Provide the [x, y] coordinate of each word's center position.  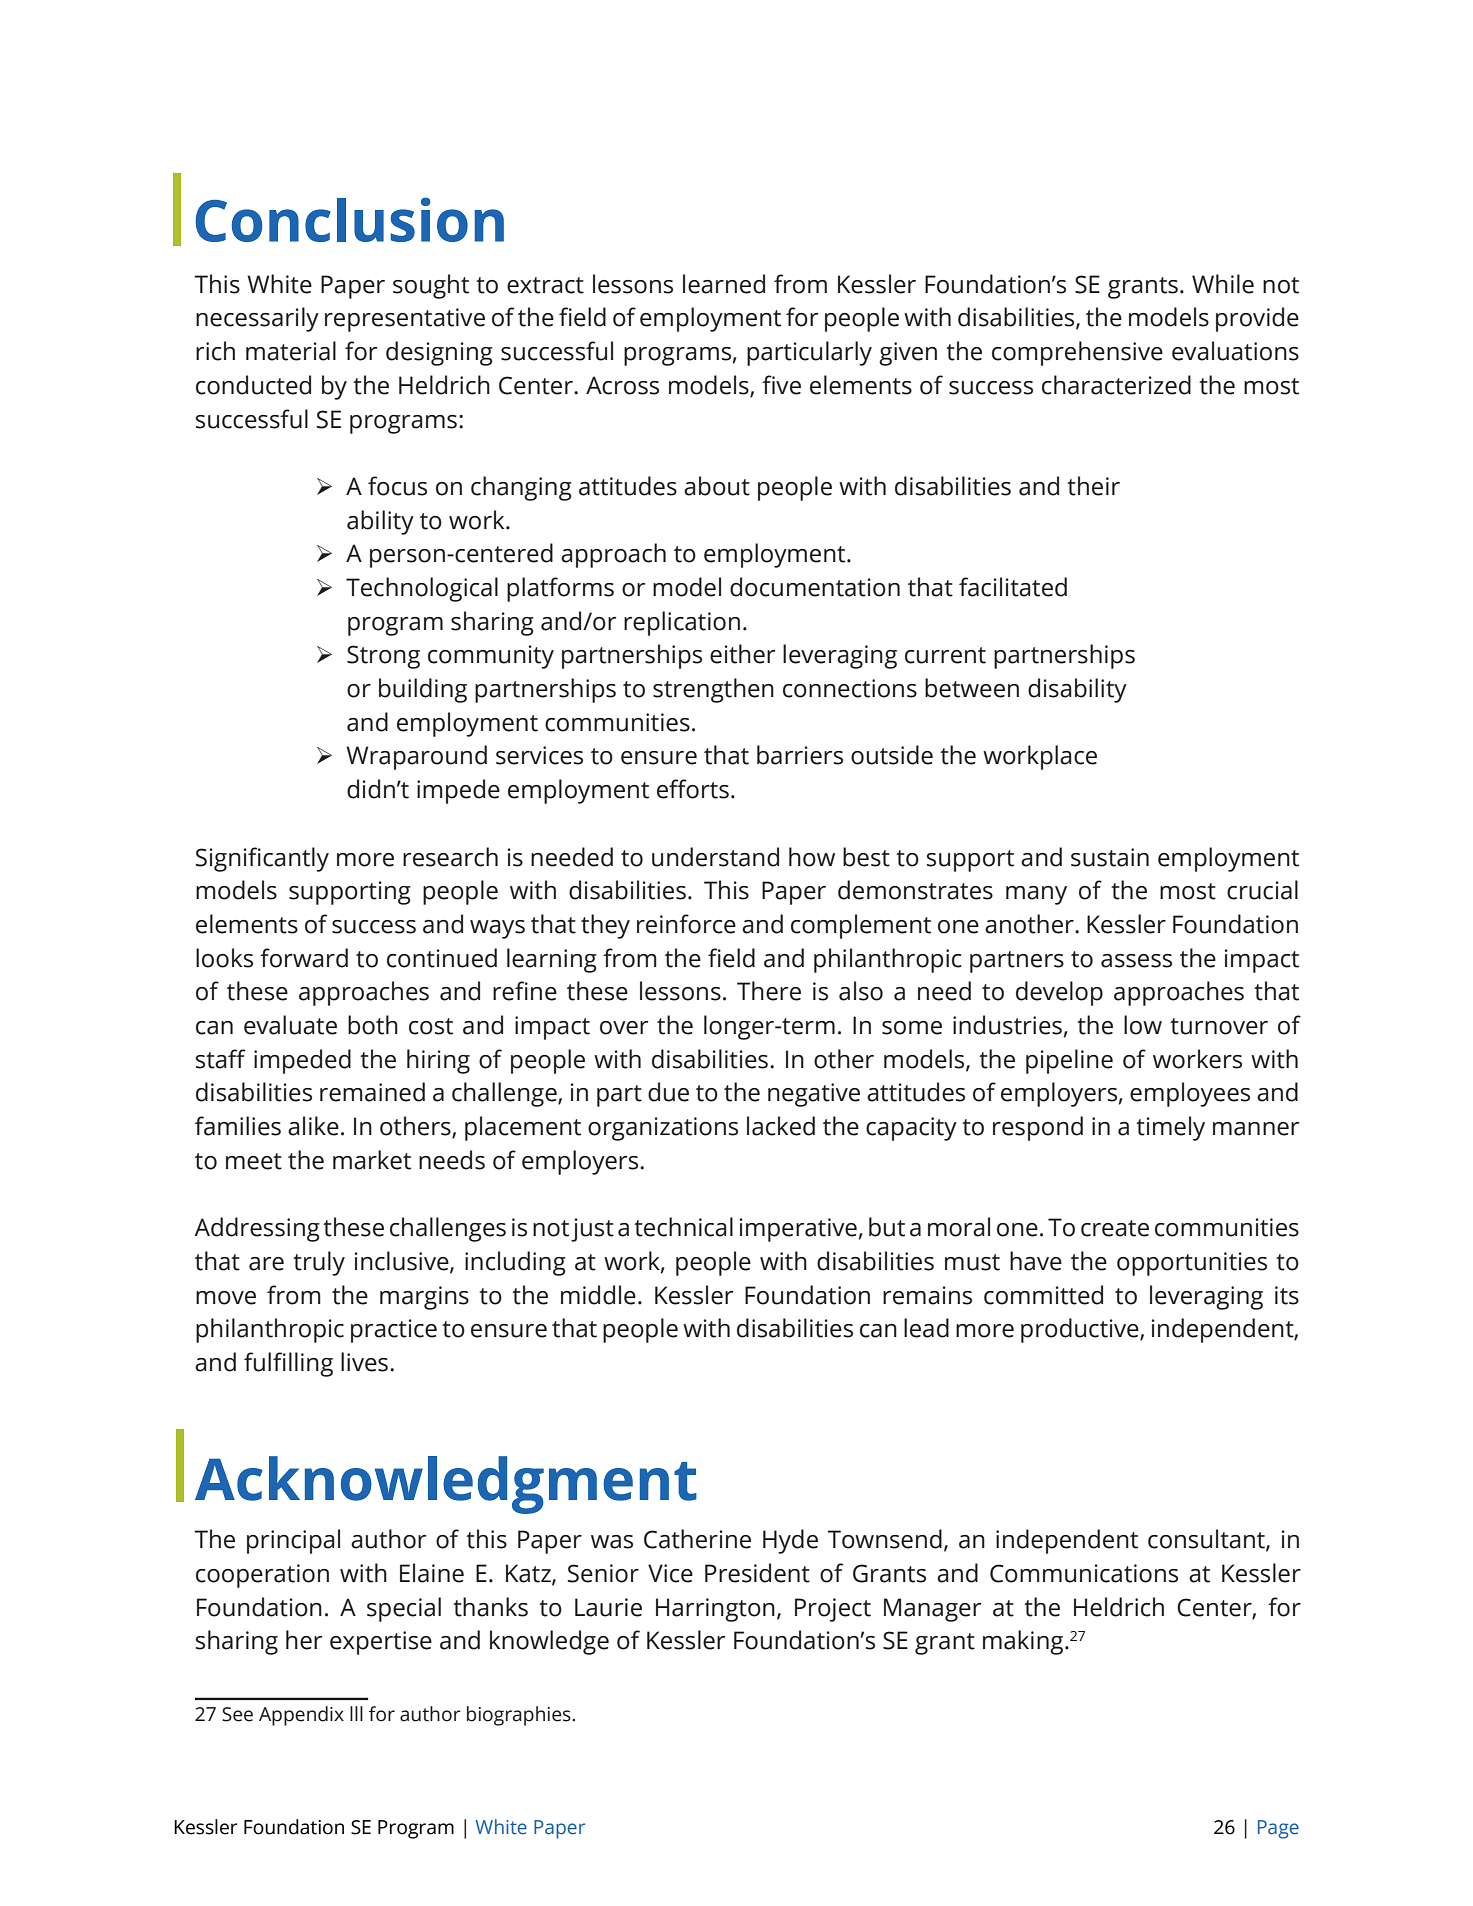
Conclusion [350, 219]
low [1143, 1025]
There [769, 991]
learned [724, 284]
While [1223, 284]
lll [356, 1713]
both [373, 1025]
